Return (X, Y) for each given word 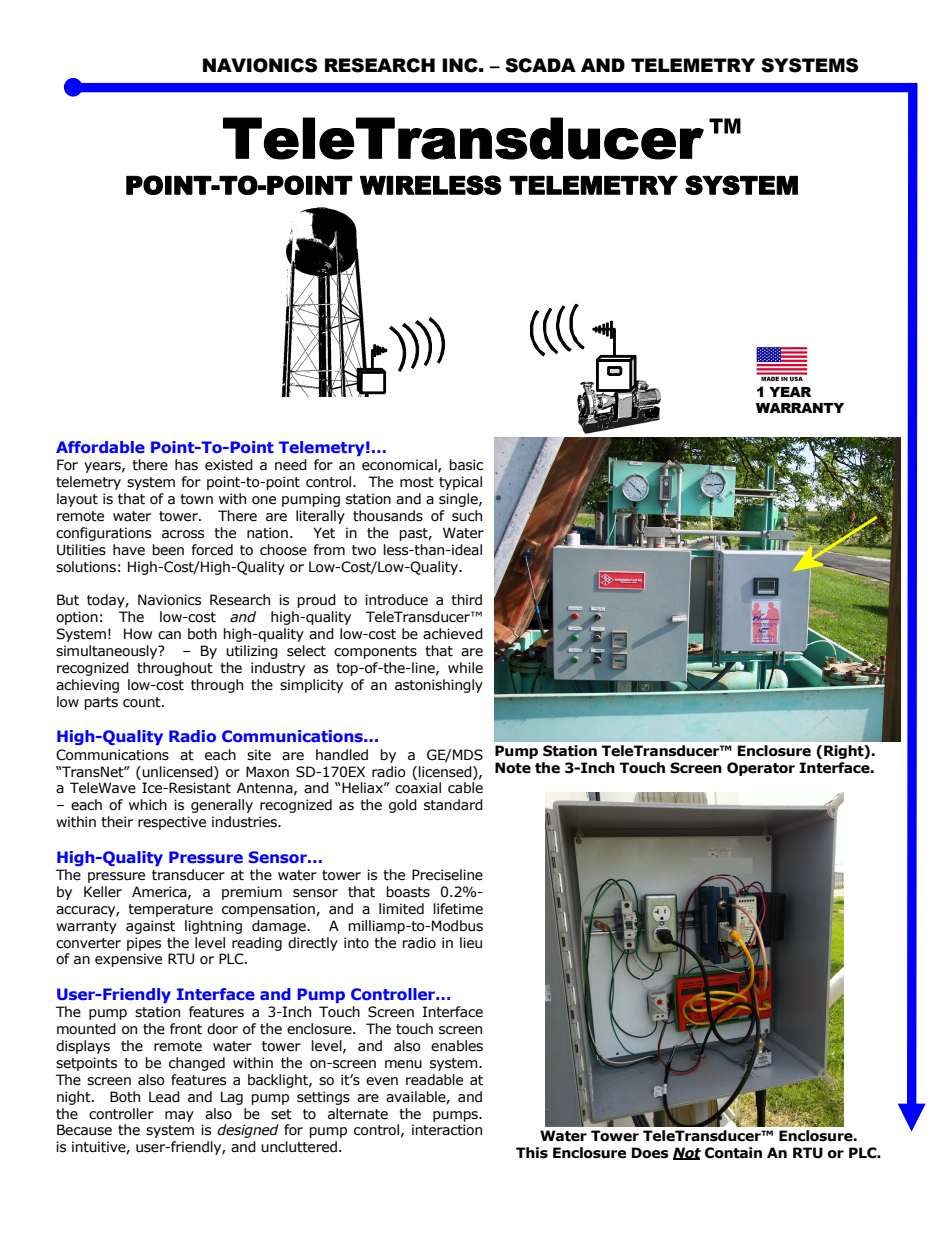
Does (650, 1153)
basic (466, 465)
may (179, 1116)
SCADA (540, 65)
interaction (447, 1130)
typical (460, 483)
